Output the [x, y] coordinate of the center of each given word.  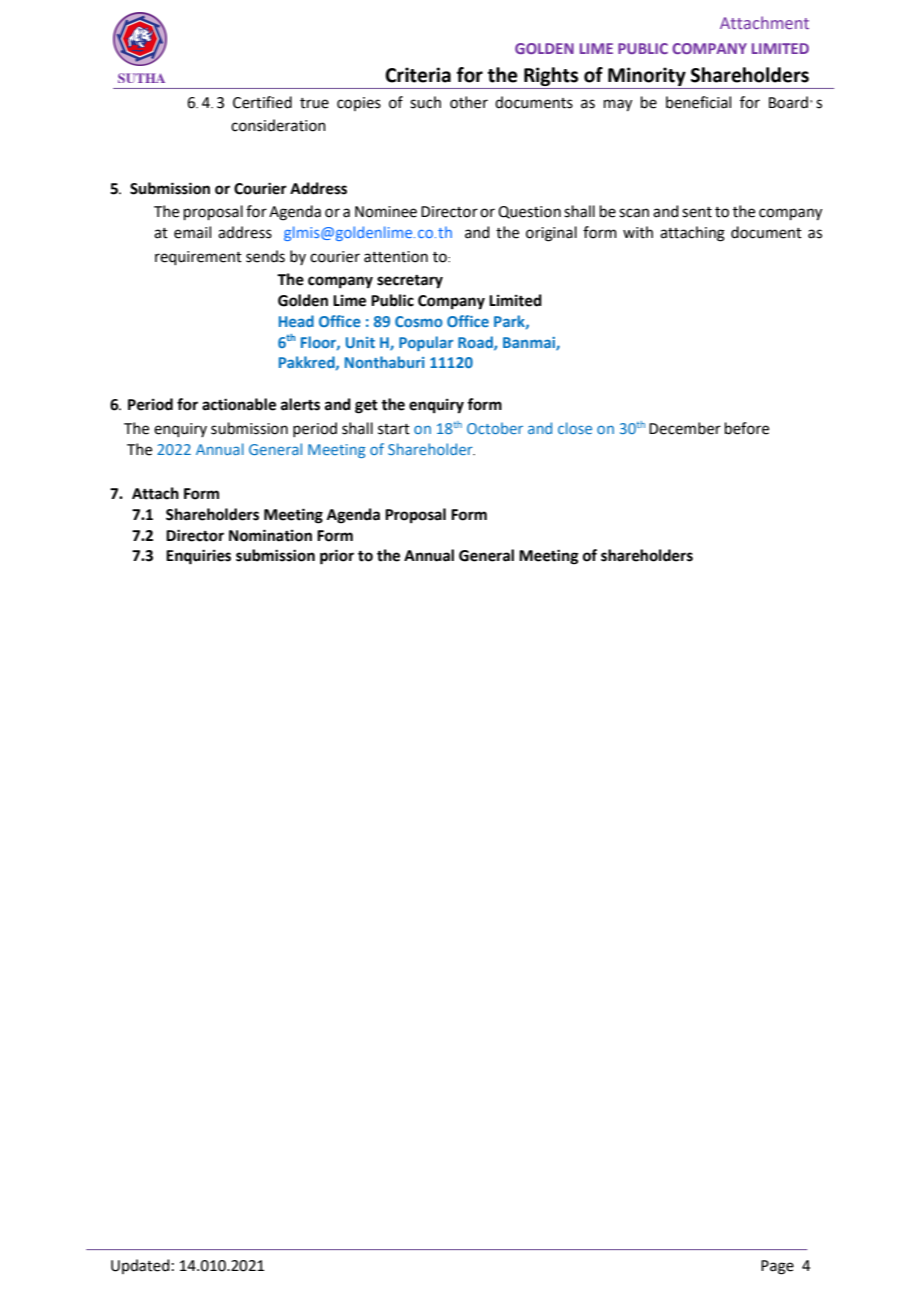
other [469, 102]
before [747, 428]
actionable [239, 404]
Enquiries [198, 557]
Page [777, 1267]
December [685, 428]
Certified [262, 102]
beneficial [698, 102]
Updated [140, 1266]
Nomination [270, 535]
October [495, 428]
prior [337, 557]
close [575, 428]
